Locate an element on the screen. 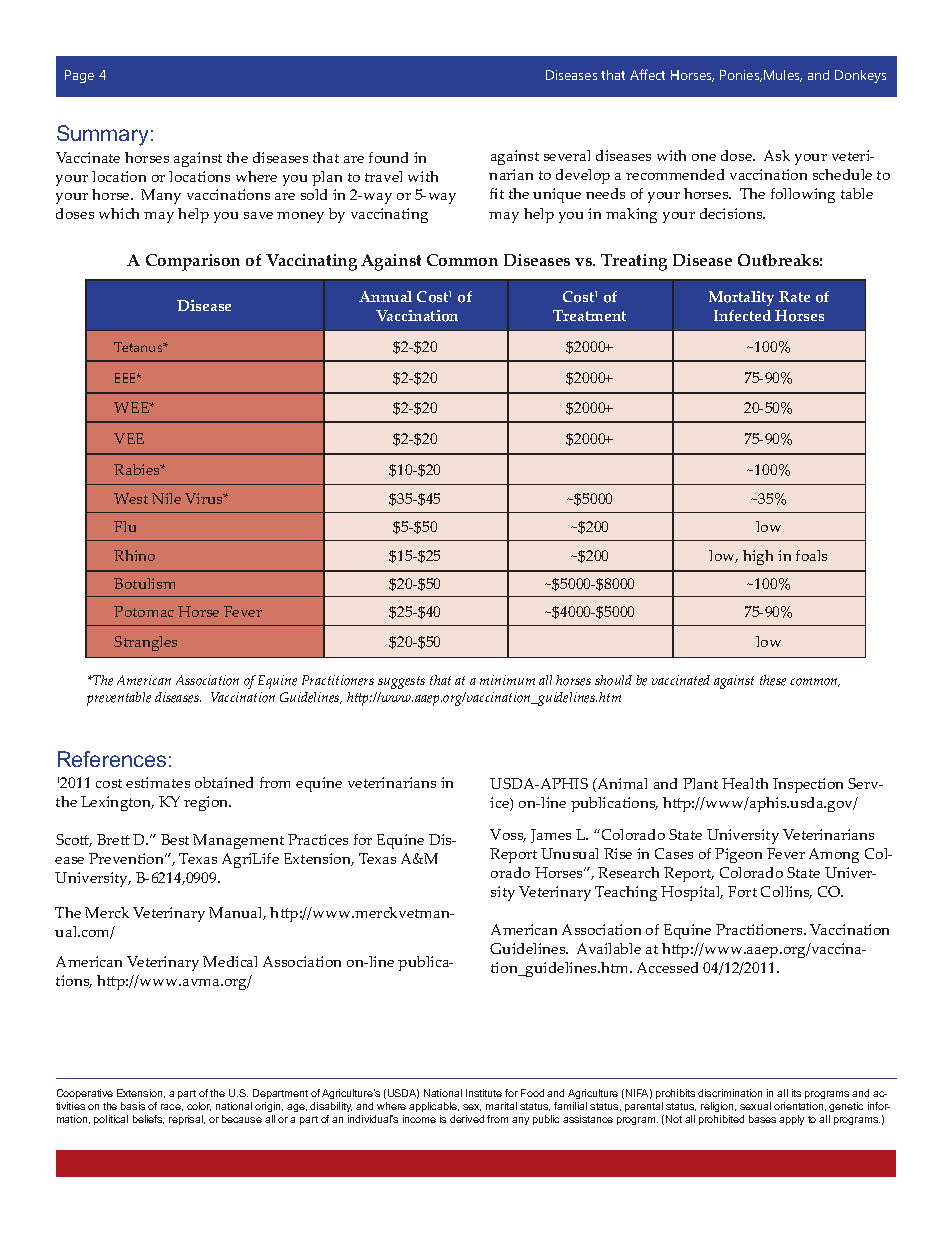 The width and height of the screenshot is (952, 1233). Voss is located at coordinates (508, 835).
